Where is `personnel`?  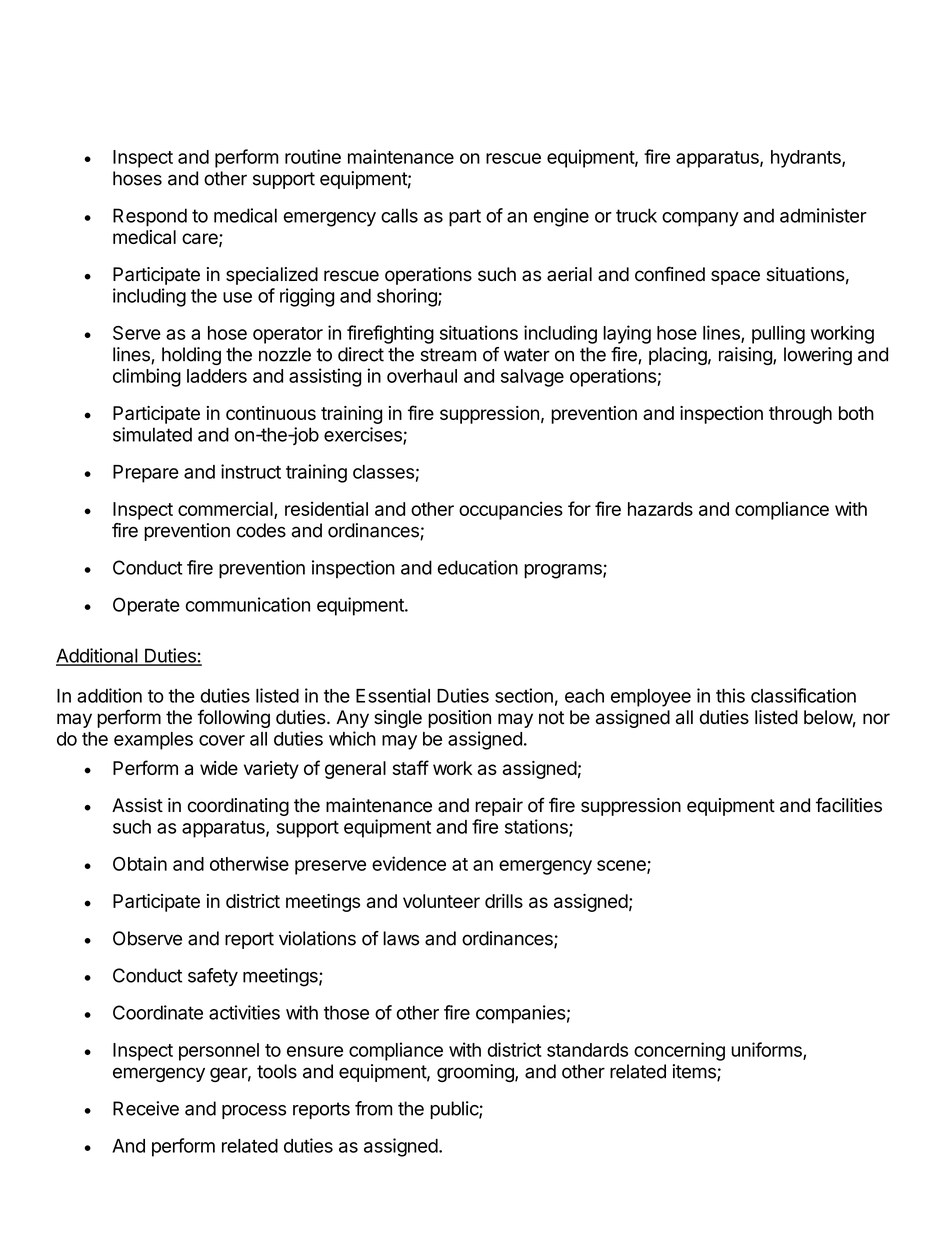
personnel is located at coordinates (219, 1052).
